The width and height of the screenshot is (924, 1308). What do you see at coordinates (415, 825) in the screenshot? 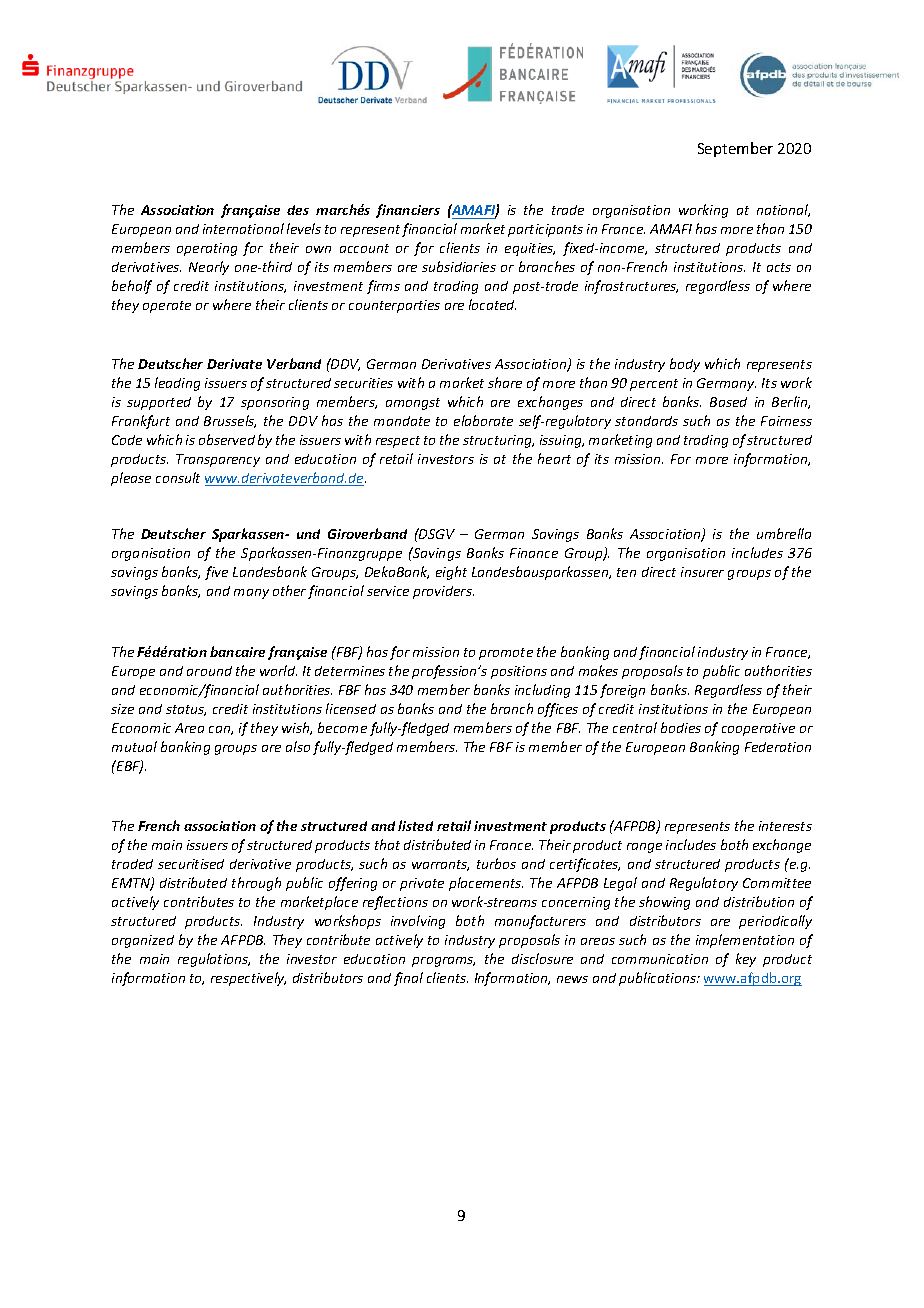
I see `listed` at bounding box center [415, 825].
